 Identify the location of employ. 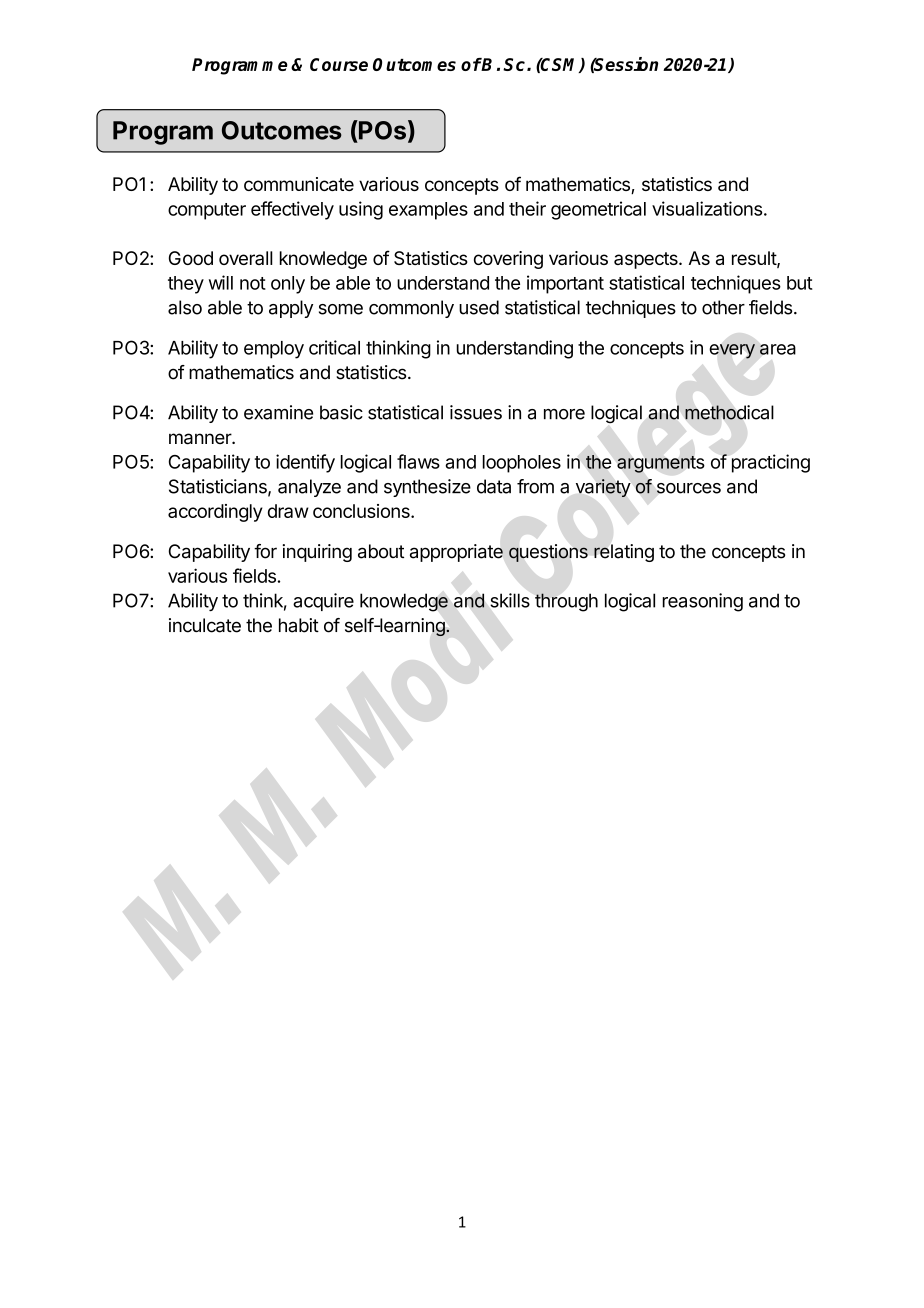
(274, 350).
